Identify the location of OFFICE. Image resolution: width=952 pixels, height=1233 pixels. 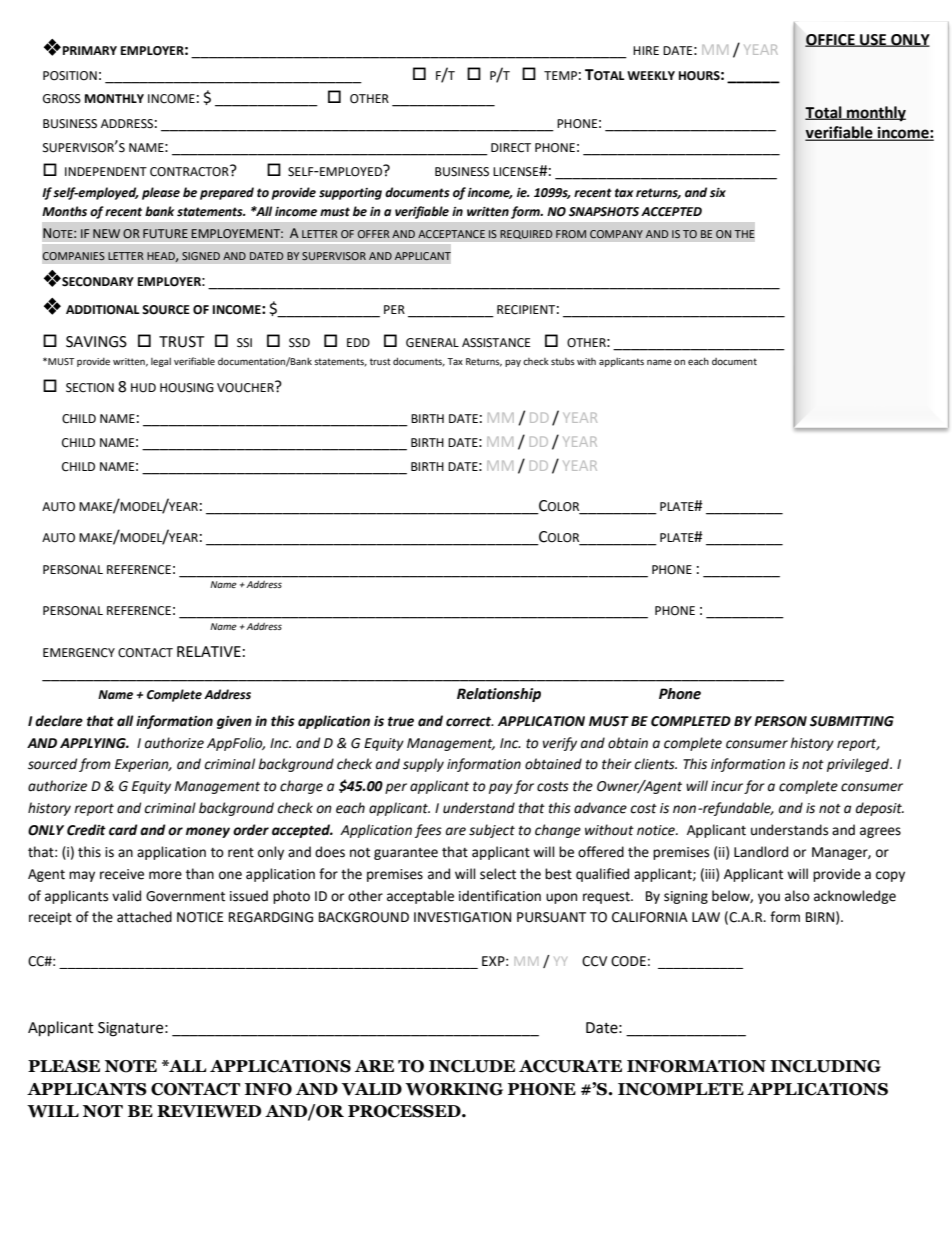
(831, 40).
